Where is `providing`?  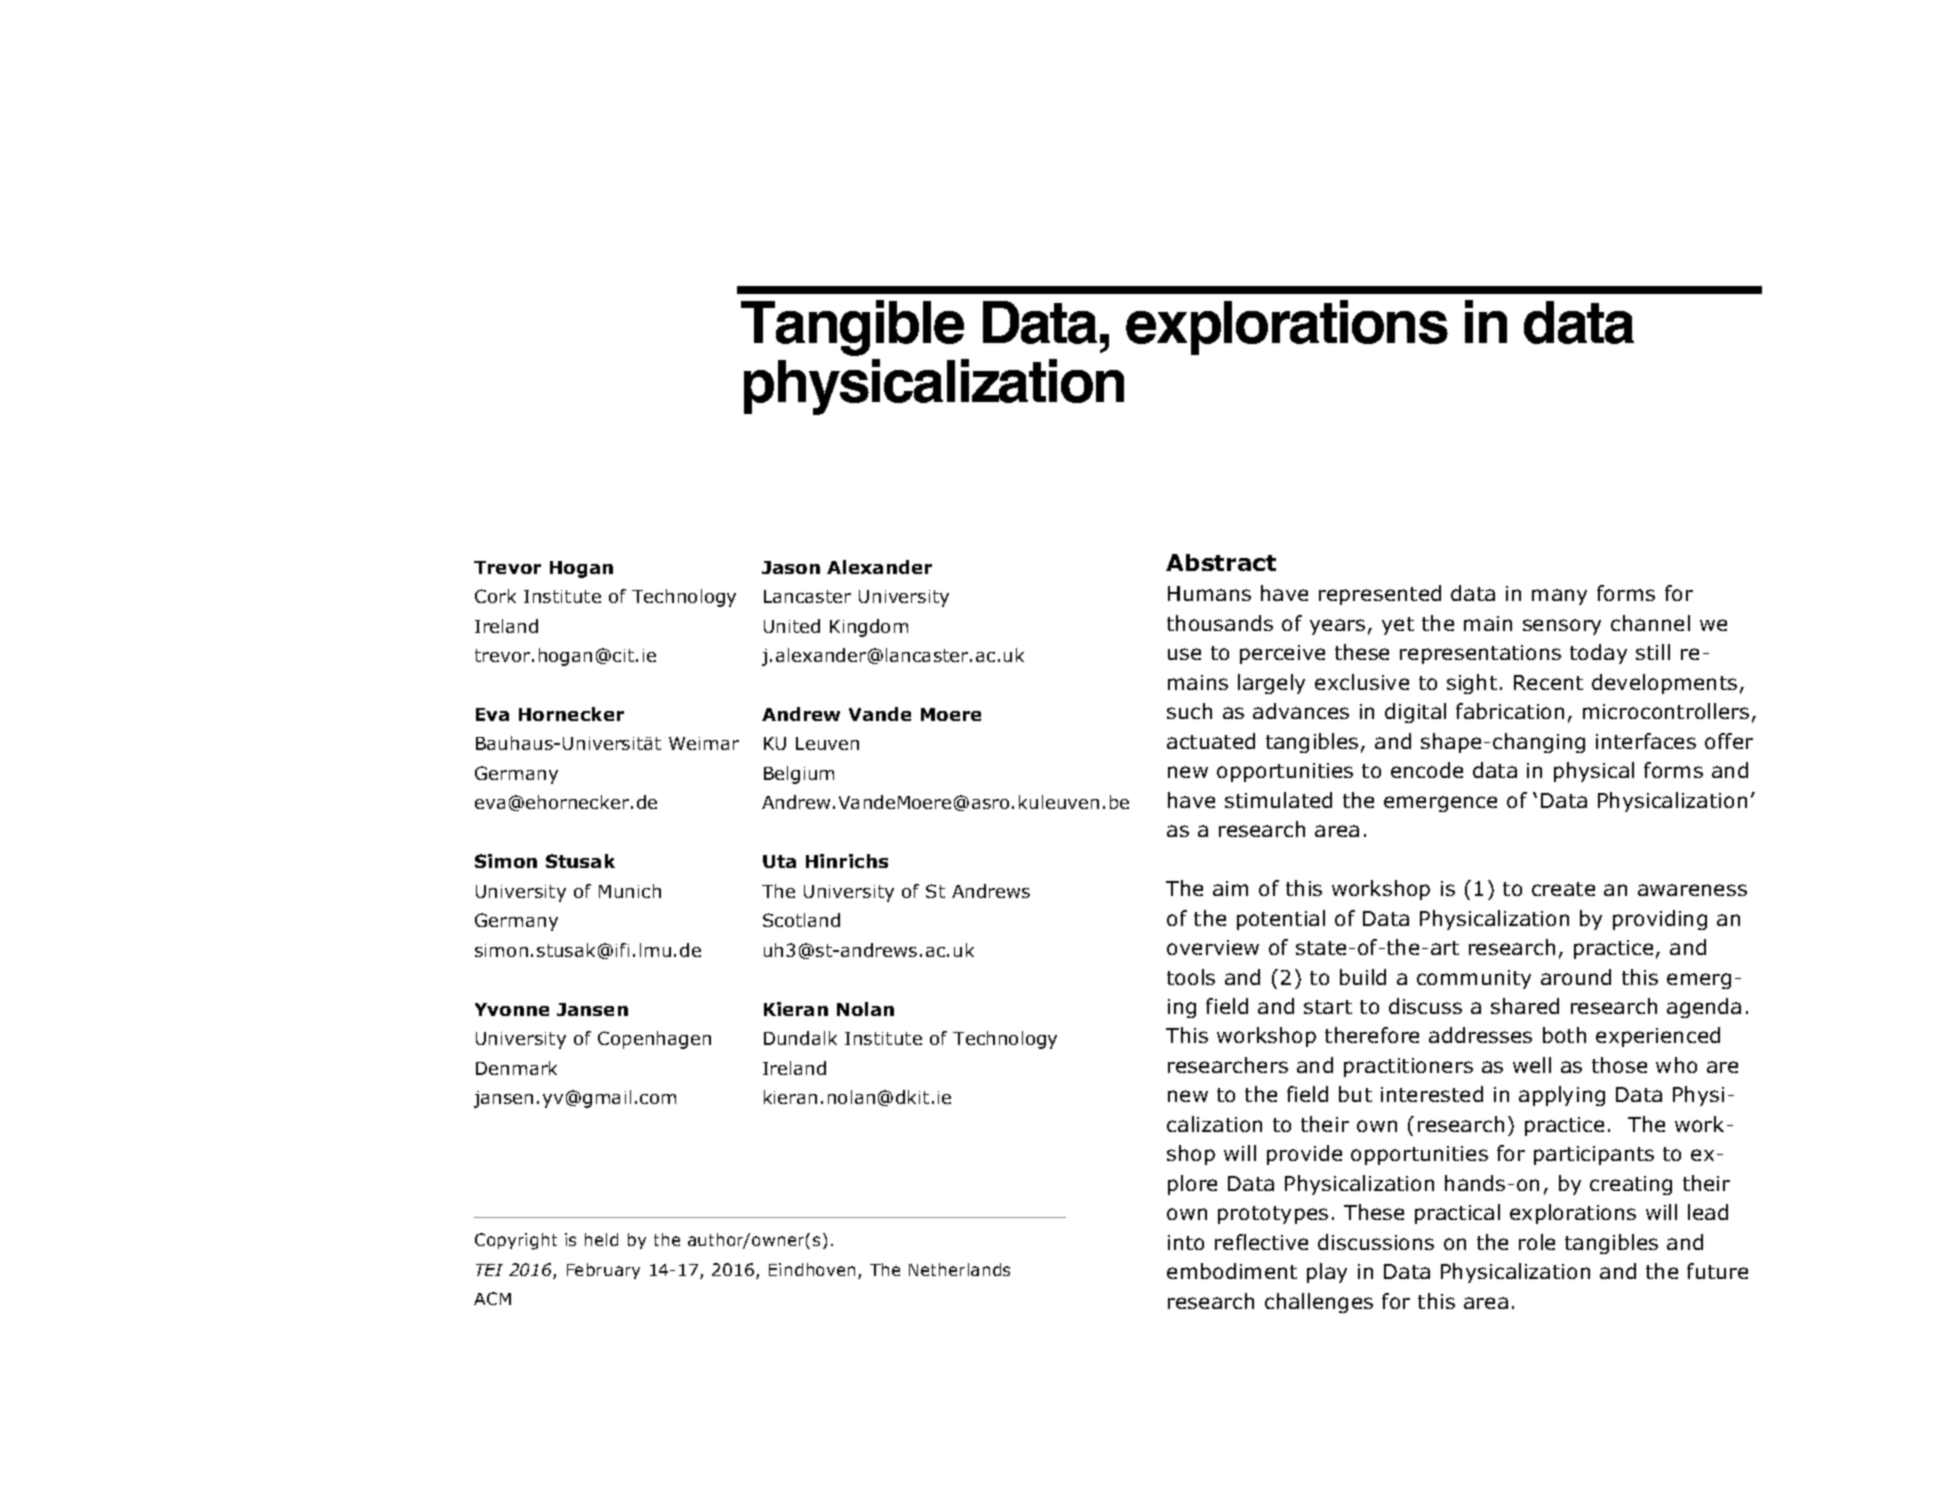
providing is located at coordinates (1660, 920).
